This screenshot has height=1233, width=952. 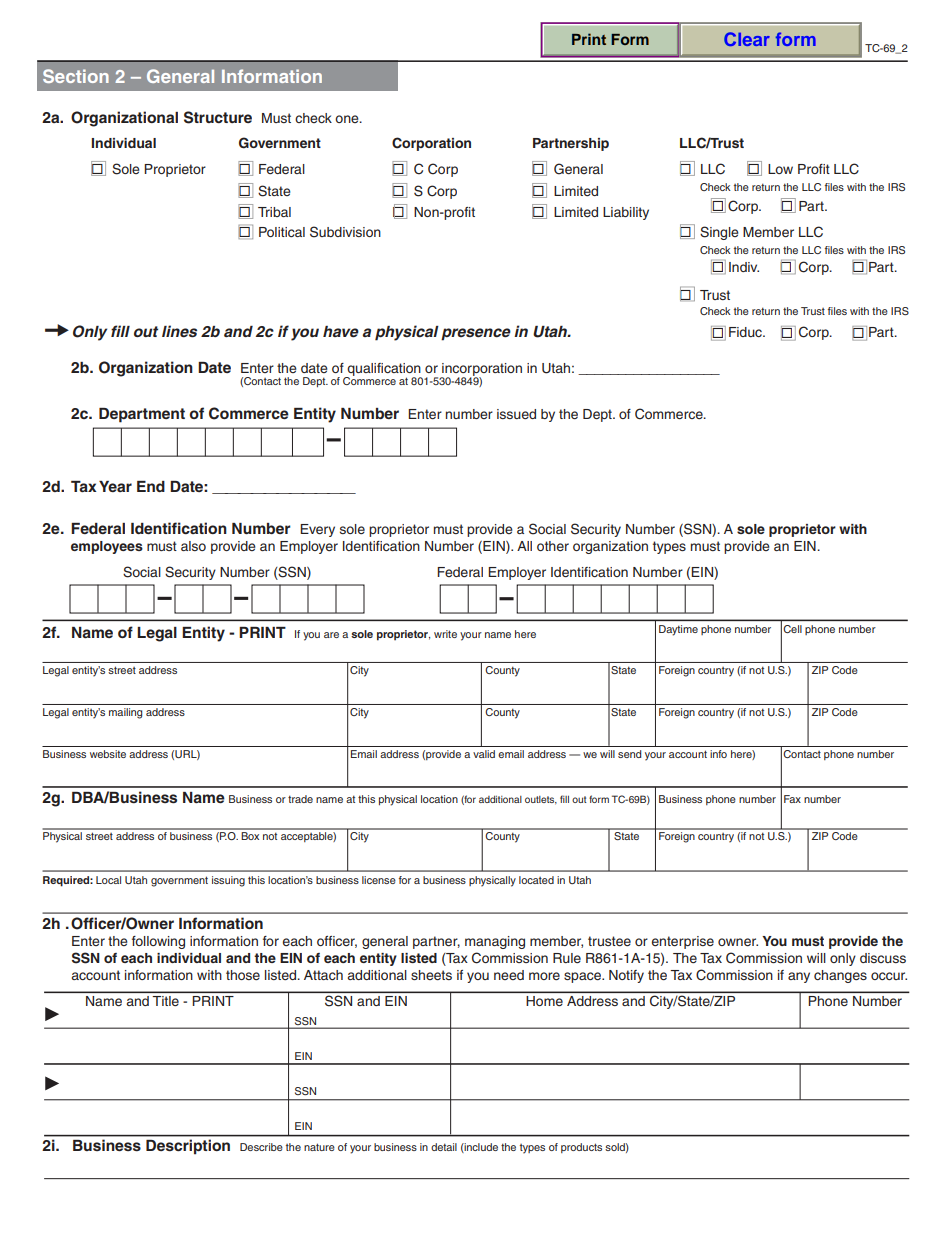 I want to click on Daytime, so click(x=678, y=630).
